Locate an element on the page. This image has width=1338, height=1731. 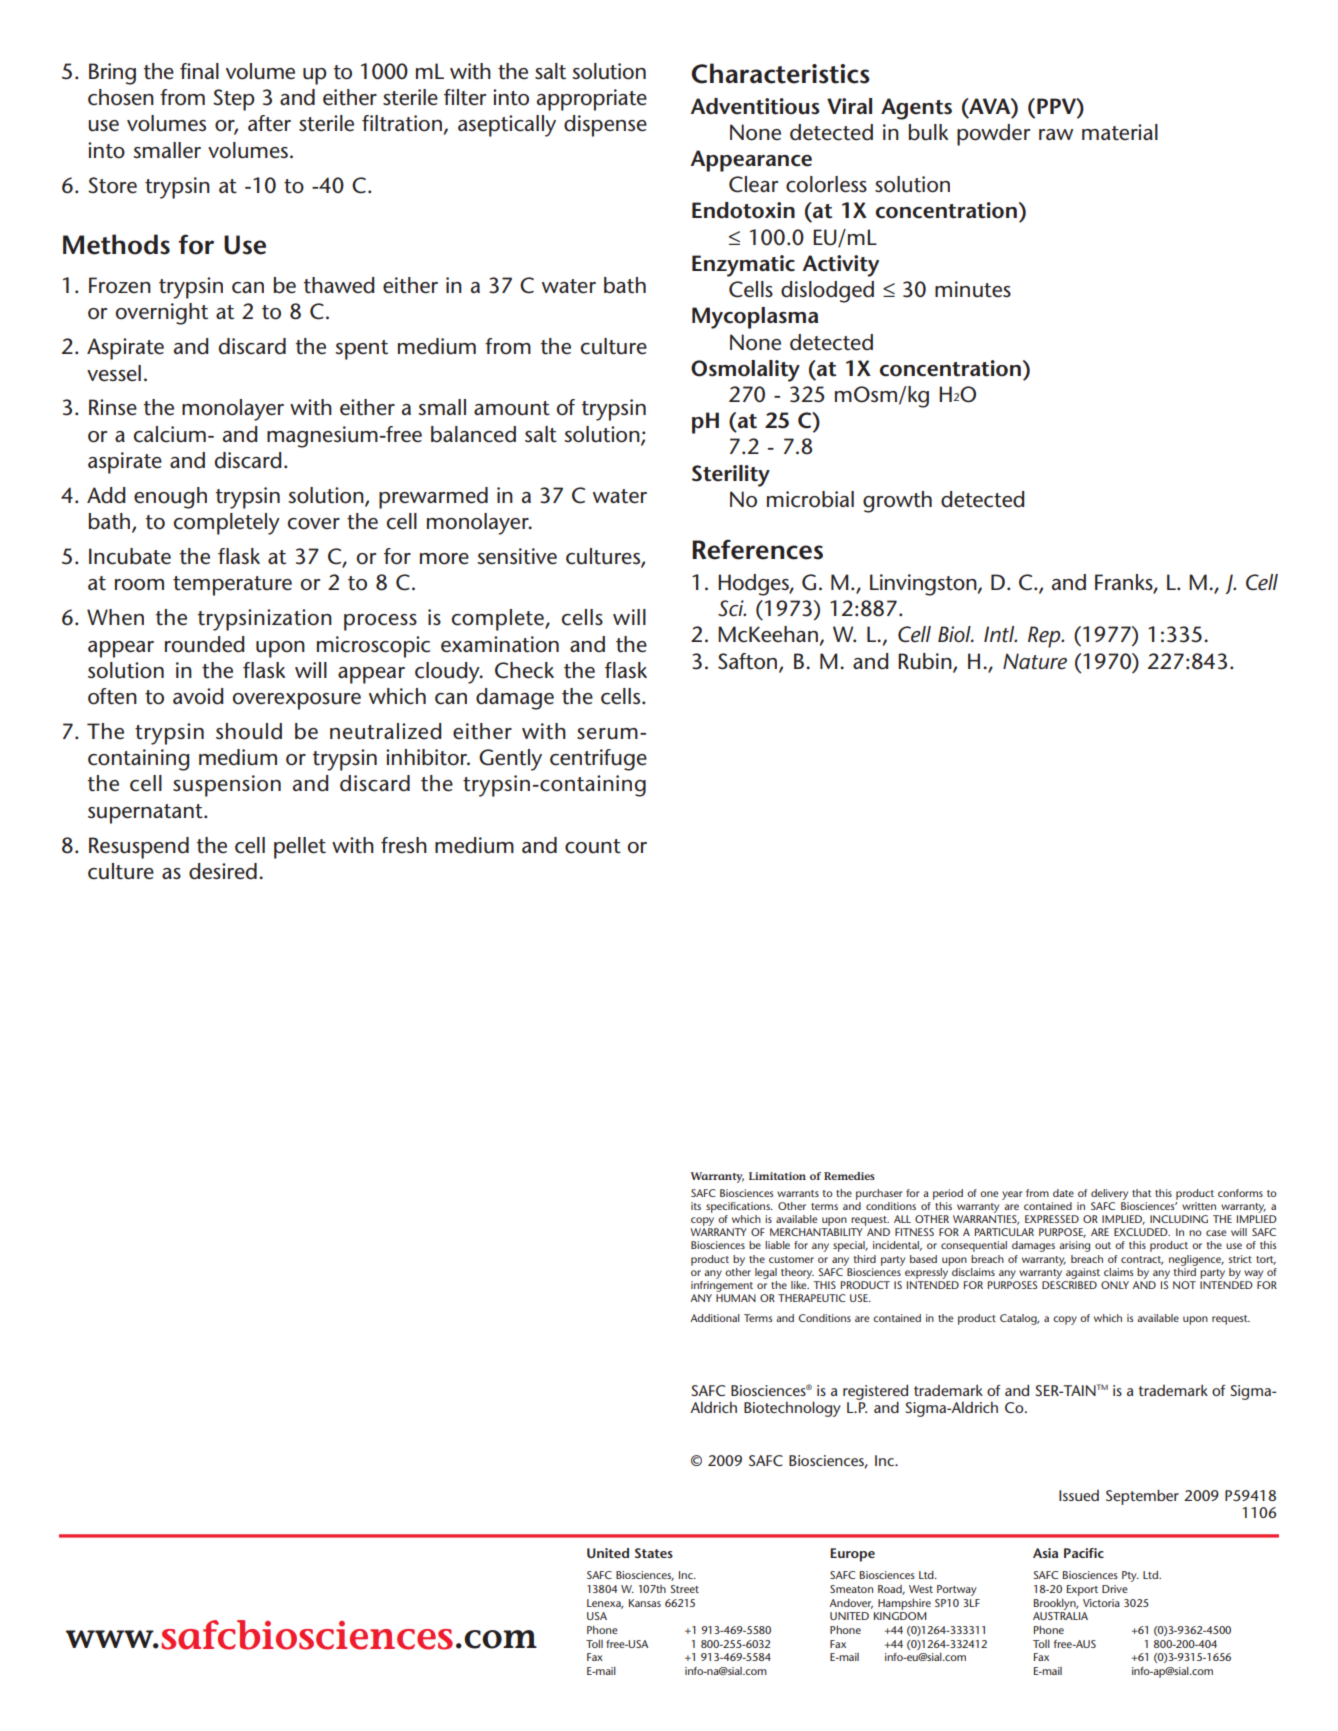
Nature is located at coordinates (1035, 661).
